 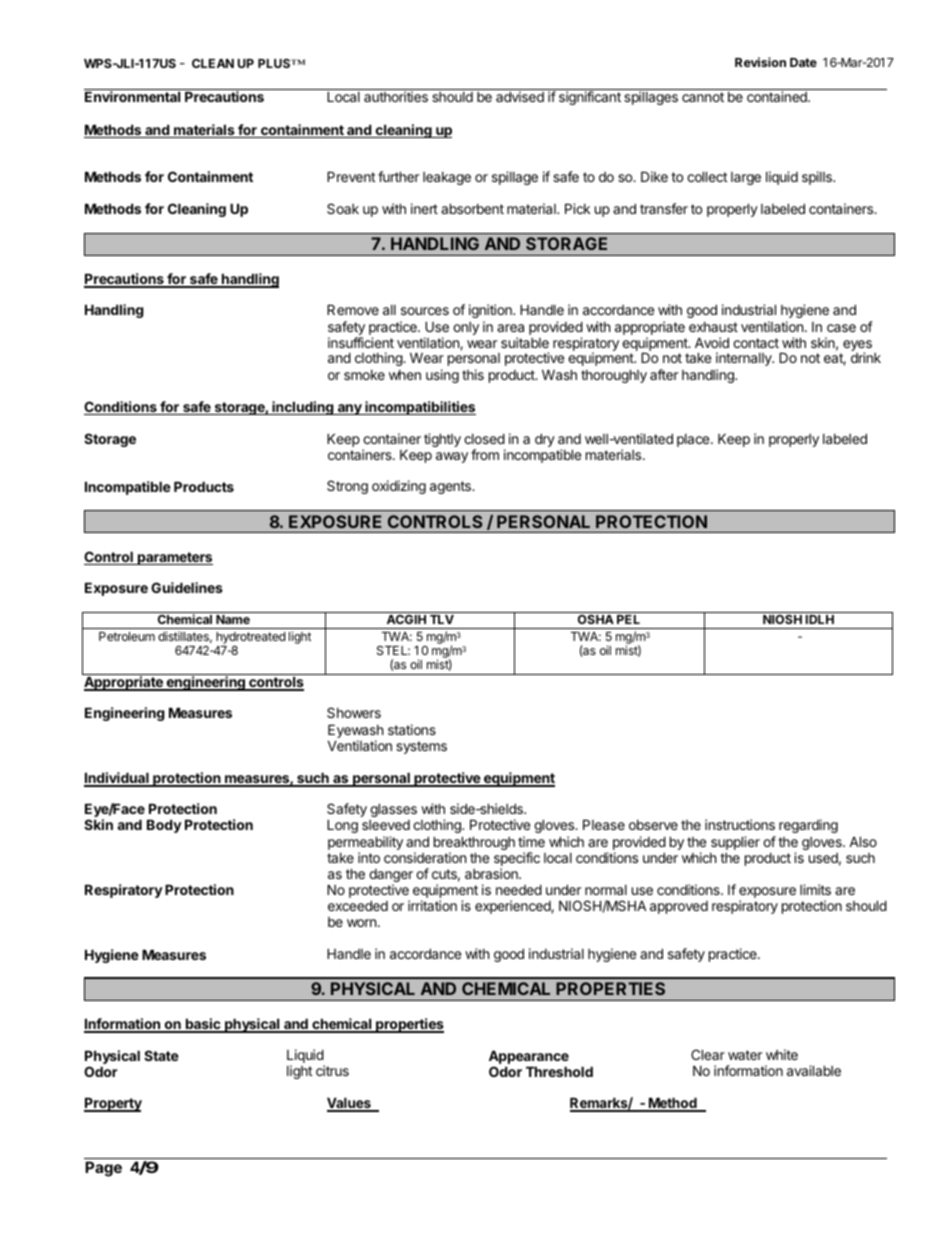 I want to click on advised, so click(x=520, y=96).
